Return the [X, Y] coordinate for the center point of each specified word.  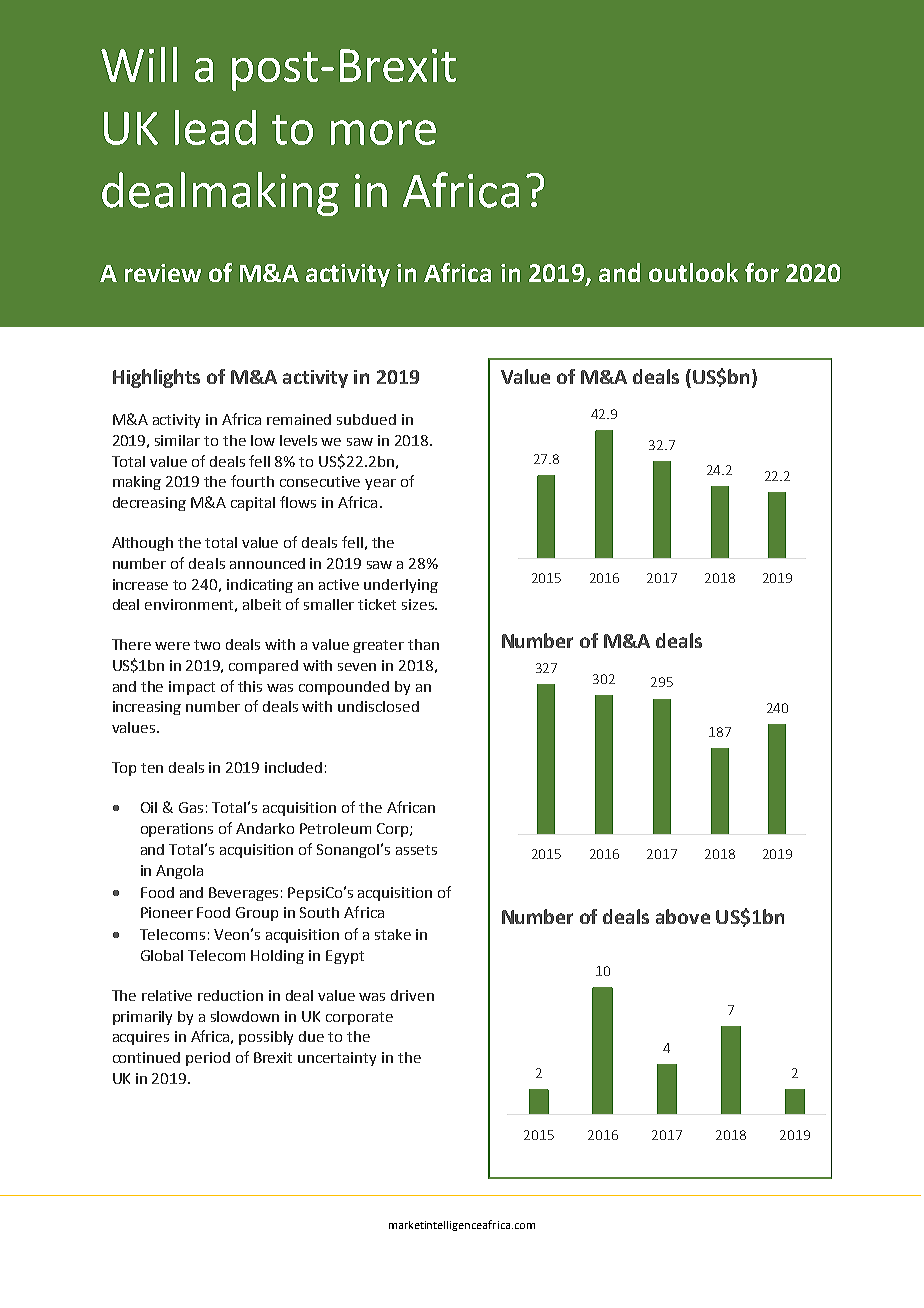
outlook [693, 272]
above [683, 916]
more [383, 132]
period [208, 1059]
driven [412, 995]
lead [215, 127]
